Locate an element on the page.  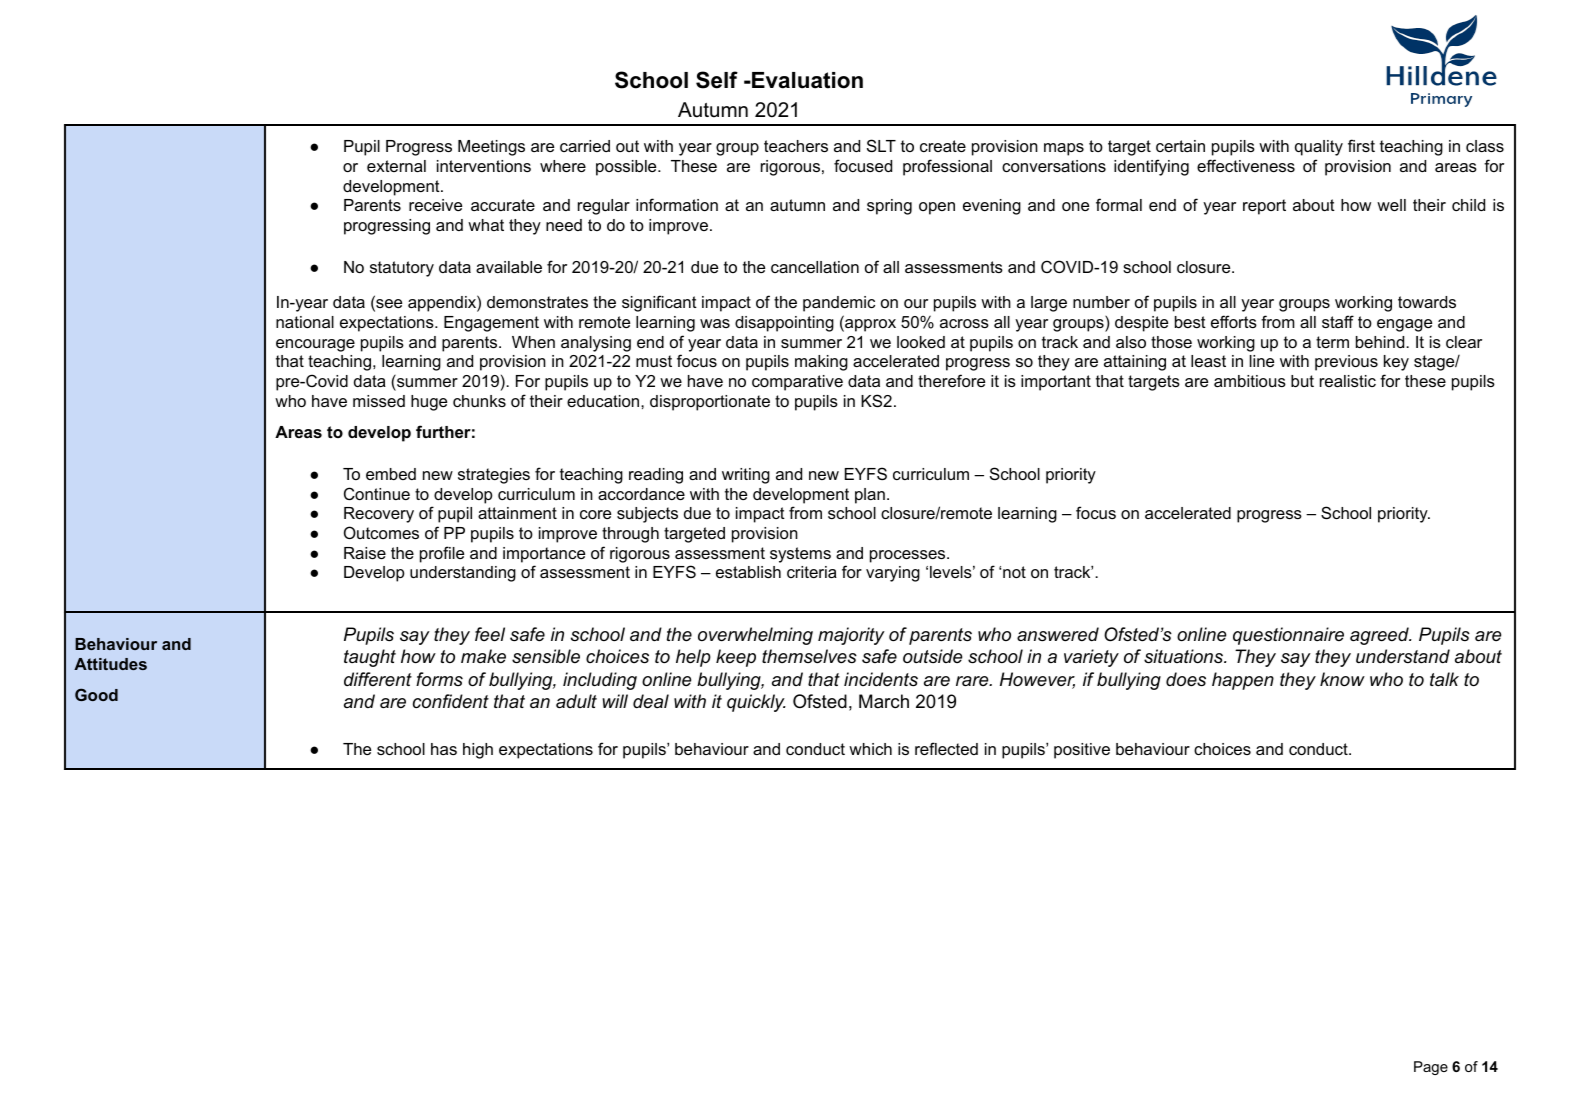
criteria is located at coordinates (812, 572).
